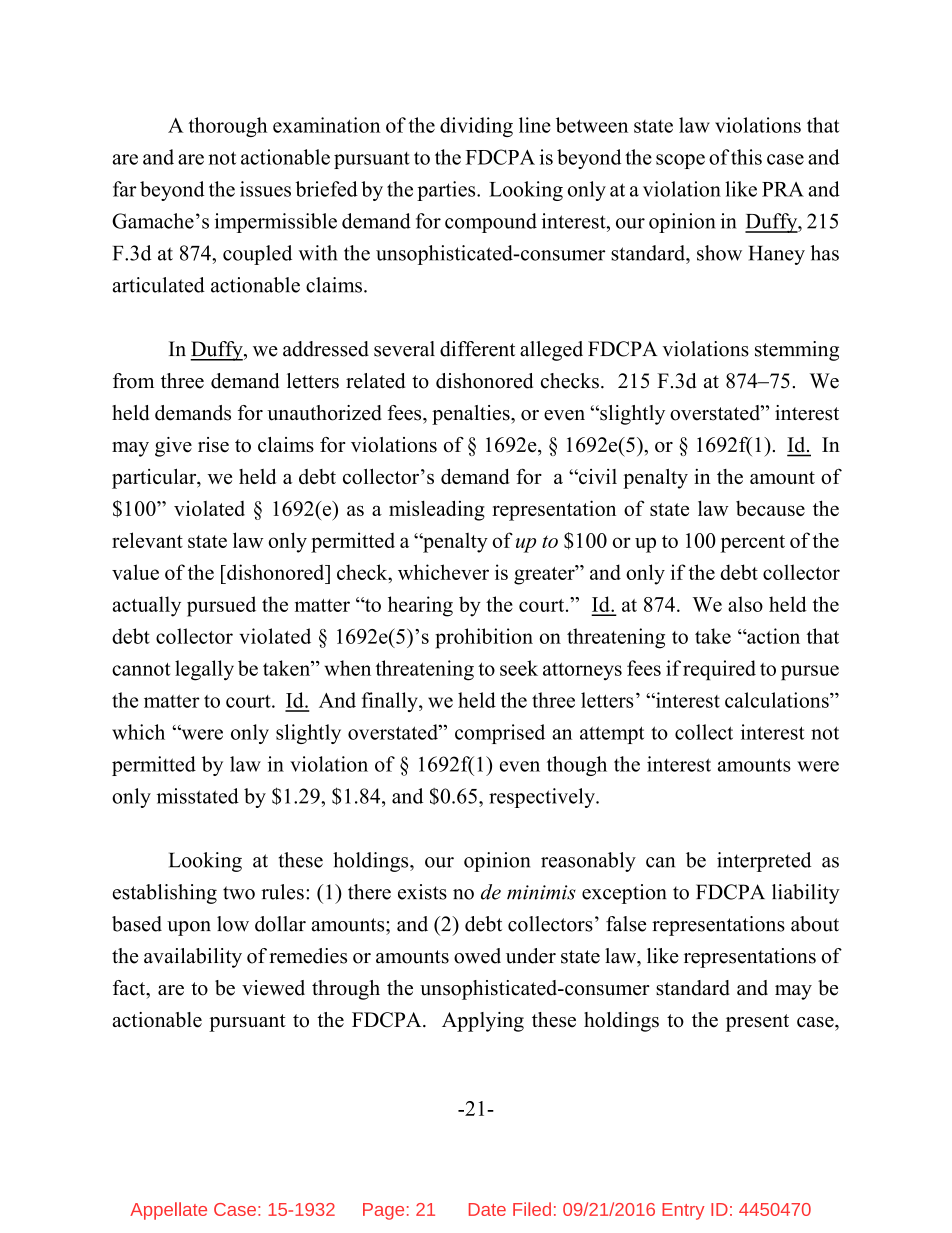 This image has width=952, height=1233. Describe the element at coordinates (477, 956) in the image. I see `owed` at that location.
